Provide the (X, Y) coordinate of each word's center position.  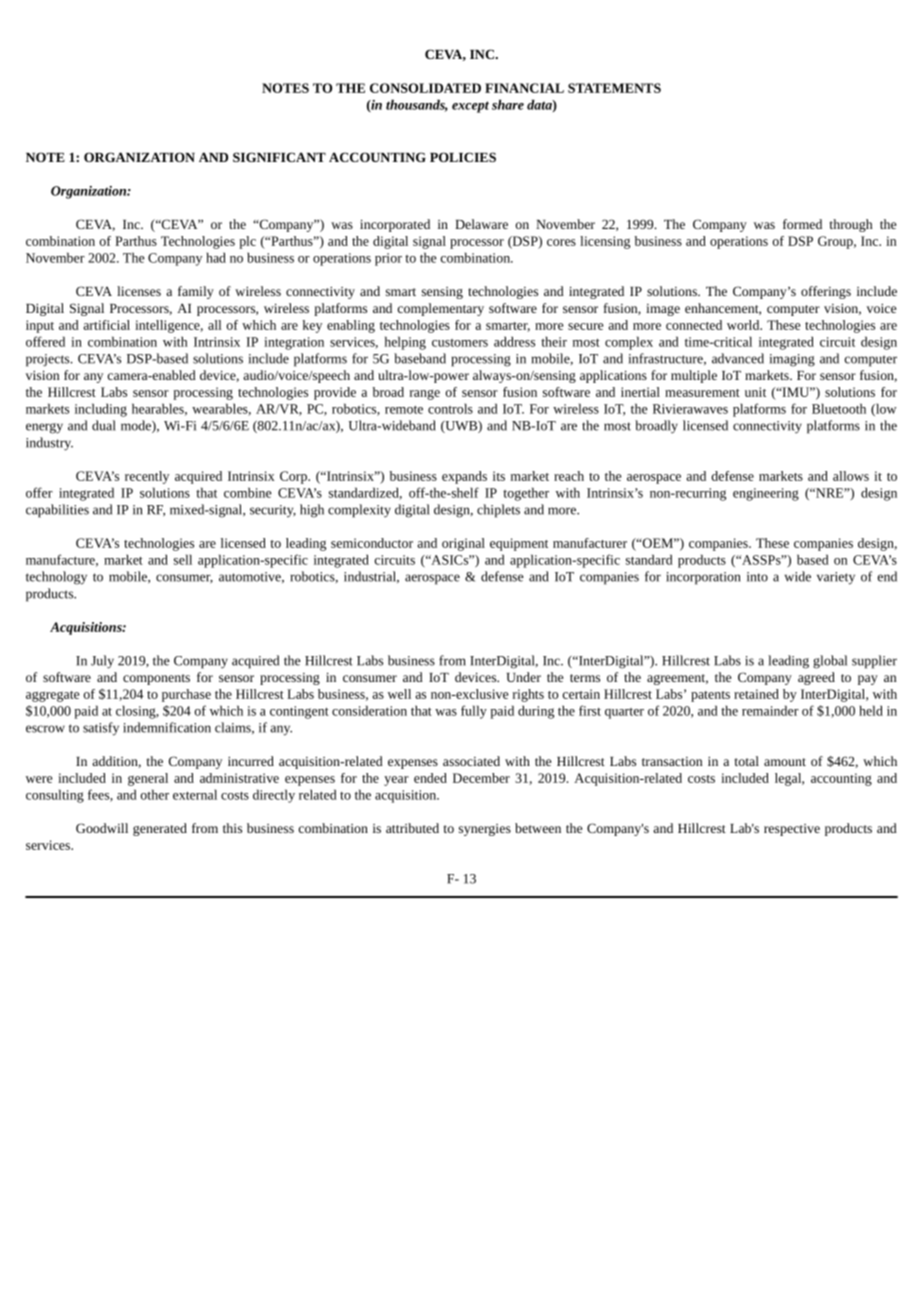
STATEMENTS (614, 88)
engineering (766, 494)
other (155, 794)
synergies (485, 830)
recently (147, 477)
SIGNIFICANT (279, 157)
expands (464, 477)
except (470, 107)
